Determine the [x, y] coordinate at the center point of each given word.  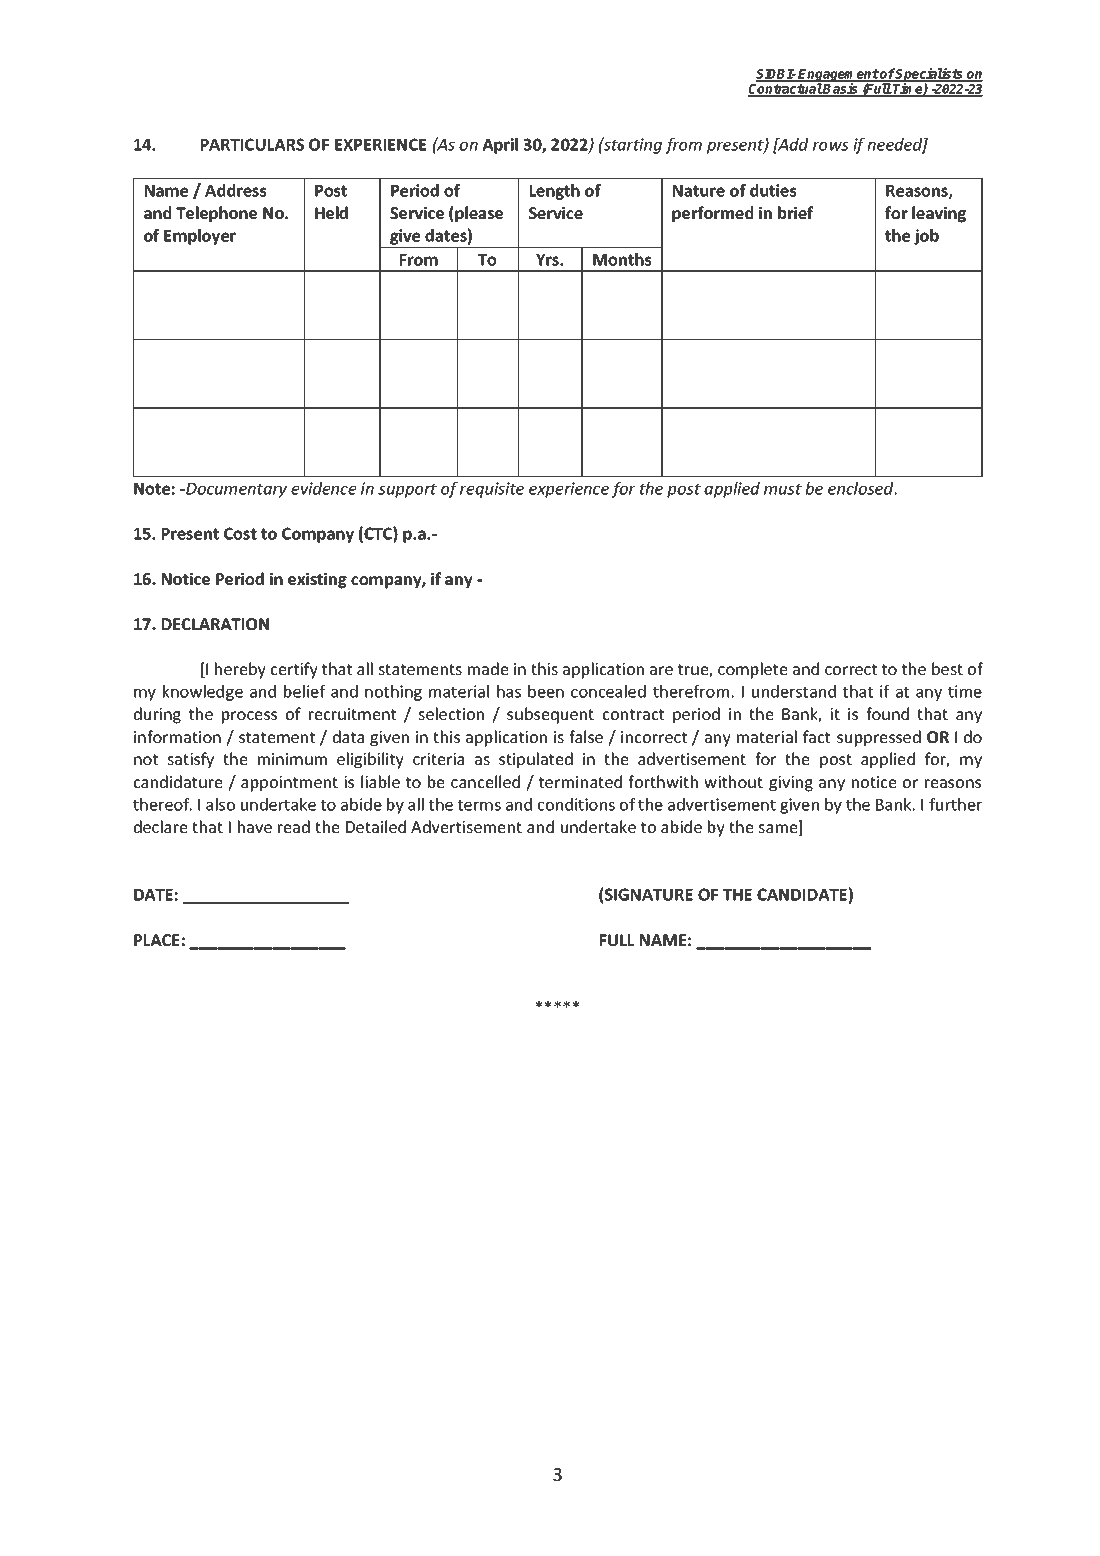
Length [555, 192]
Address [236, 190]
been [546, 691]
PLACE [156, 940]
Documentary [235, 490]
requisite [492, 490]
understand [794, 691]
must [783, 489]
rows [830, 146]
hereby [240, 670]
